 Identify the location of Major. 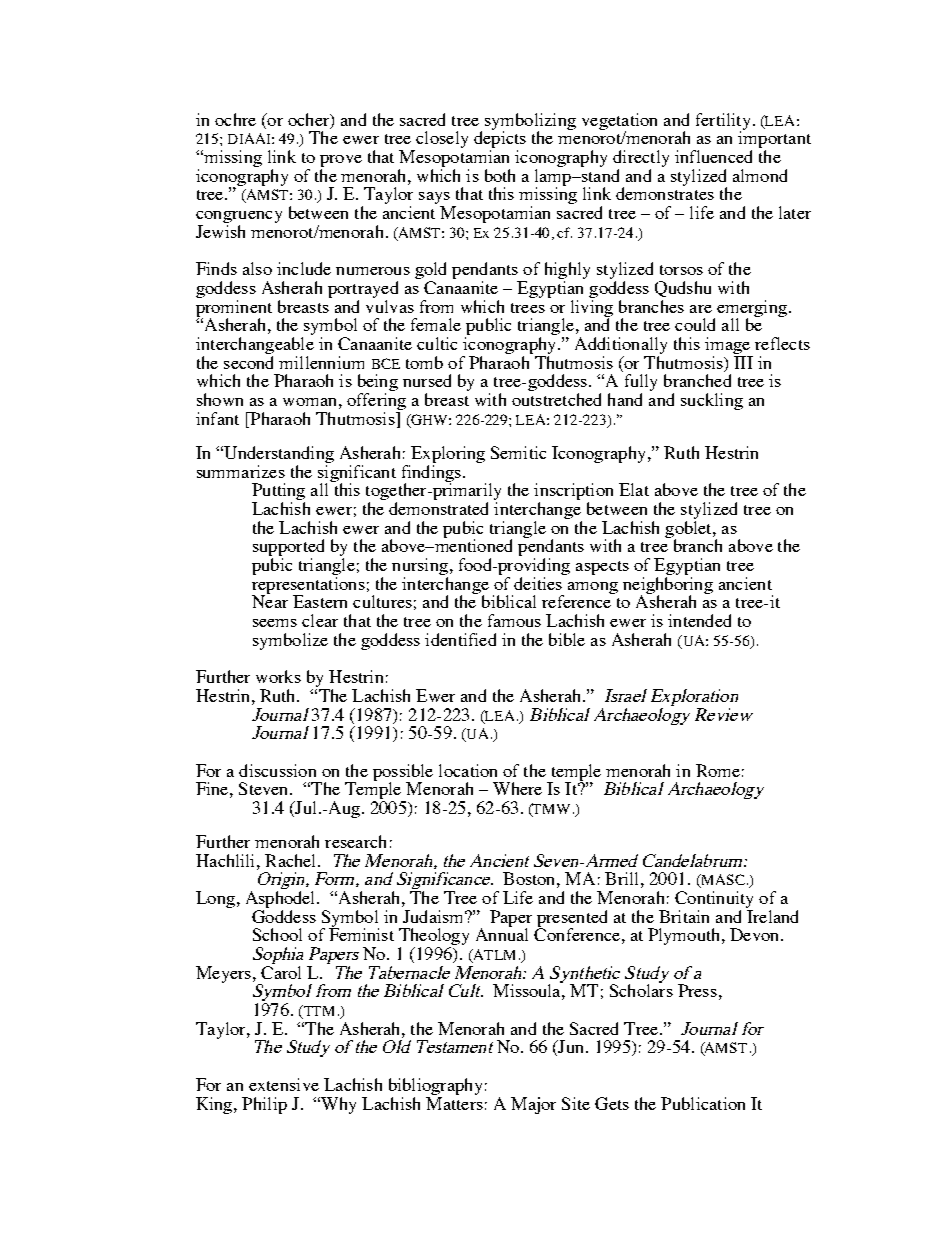
(533, 1105).
